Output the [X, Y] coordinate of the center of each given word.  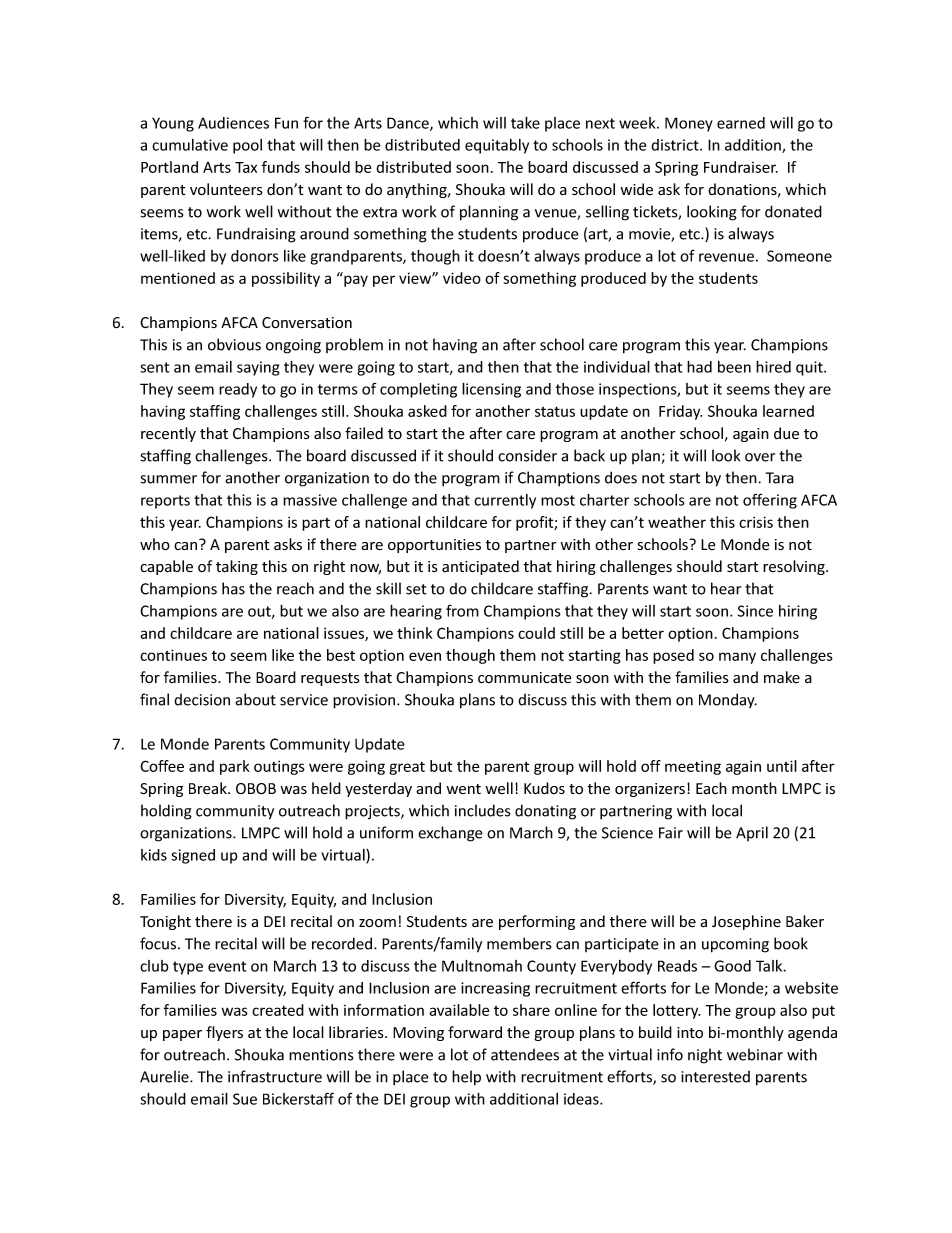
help [466, 1078]
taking [237, 567]
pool [247, 146]
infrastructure [275, 1076]
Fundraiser [741, 167]
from [462, 611]
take [525, 123]
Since [755, 611]
